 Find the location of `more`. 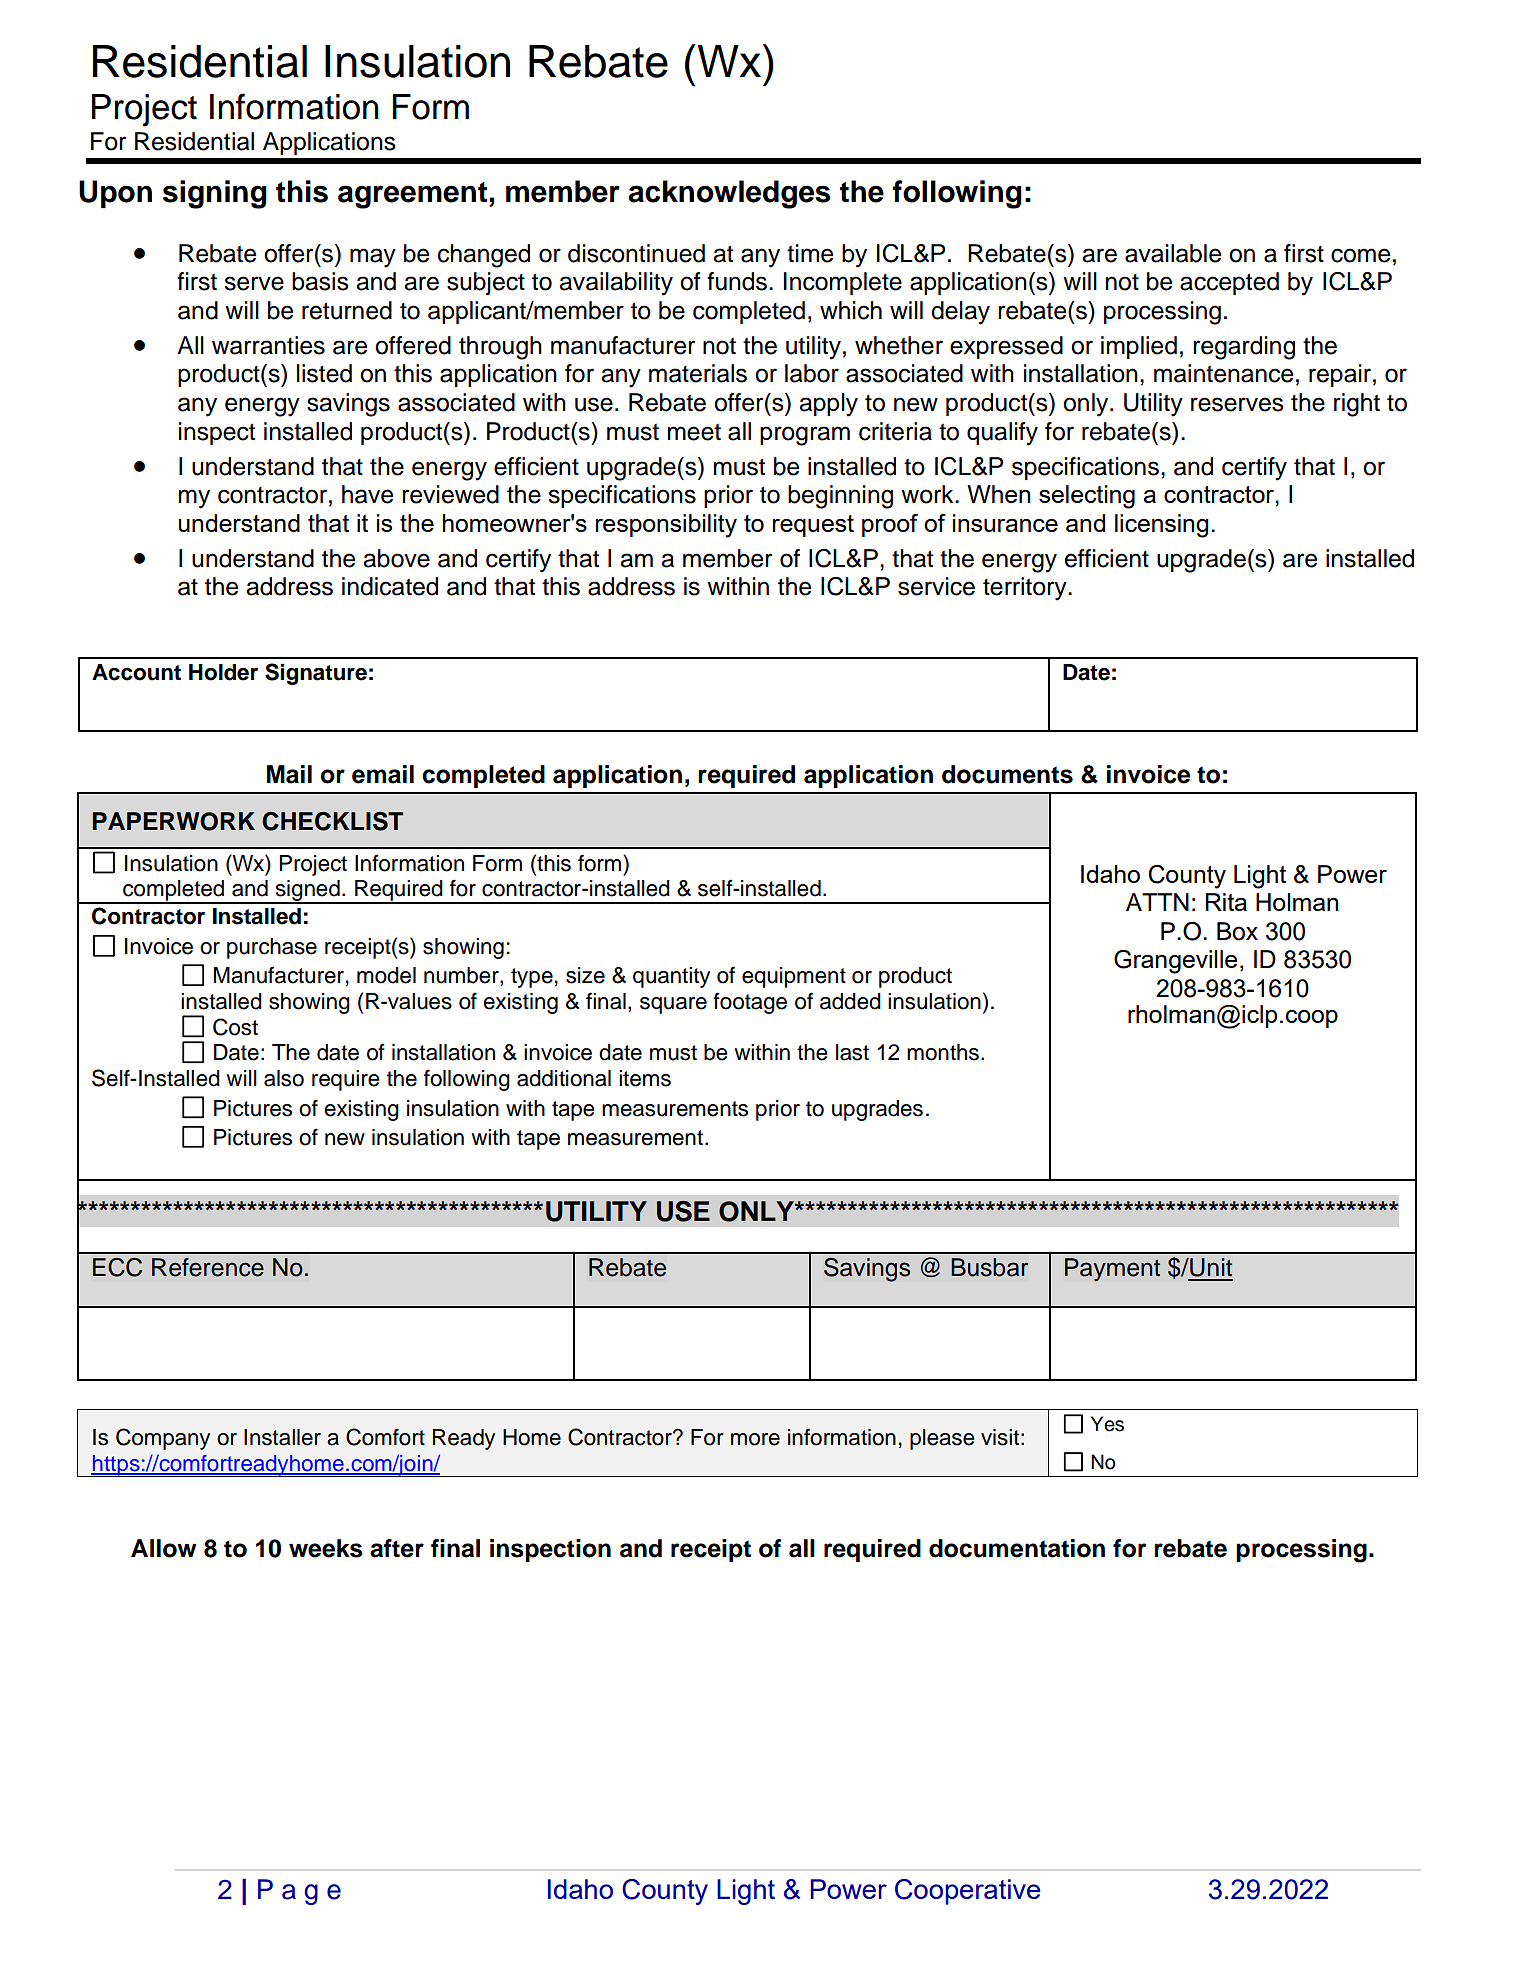

more is located at coordinates (755, 1439).
